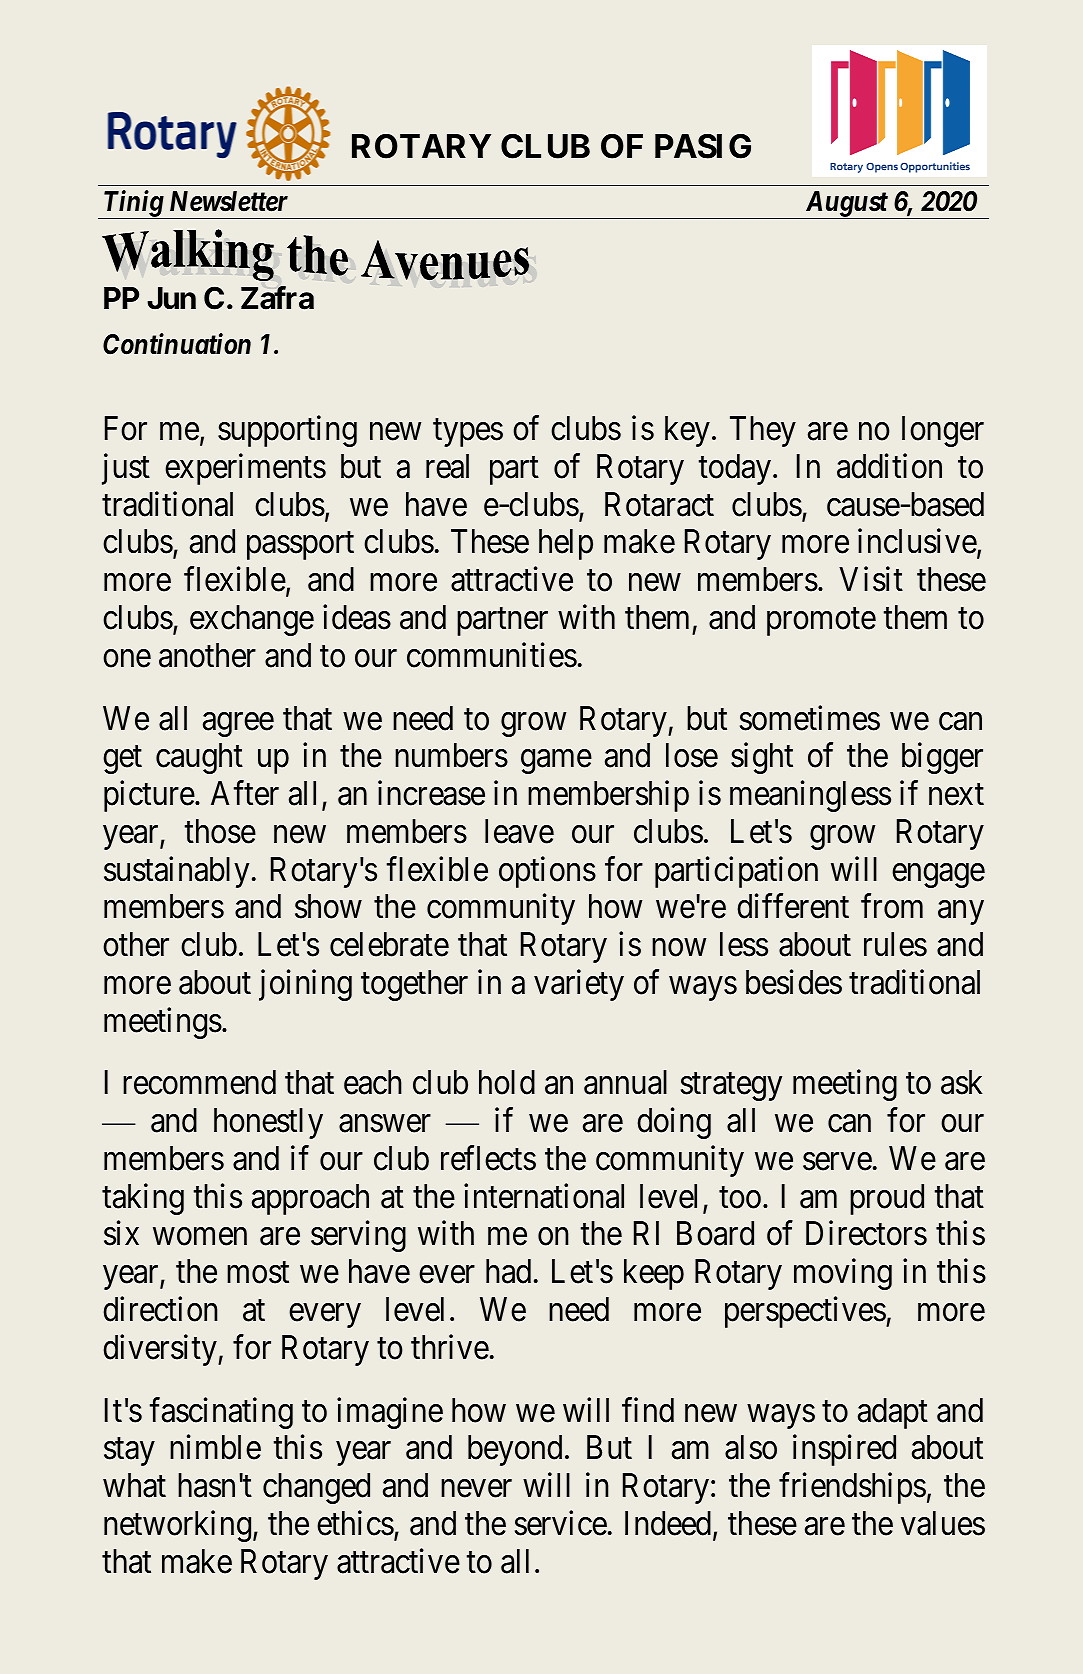 Image resolution: width=1083 pixels, height=1674 pixels. I want to click on key, so click(687, 431).
